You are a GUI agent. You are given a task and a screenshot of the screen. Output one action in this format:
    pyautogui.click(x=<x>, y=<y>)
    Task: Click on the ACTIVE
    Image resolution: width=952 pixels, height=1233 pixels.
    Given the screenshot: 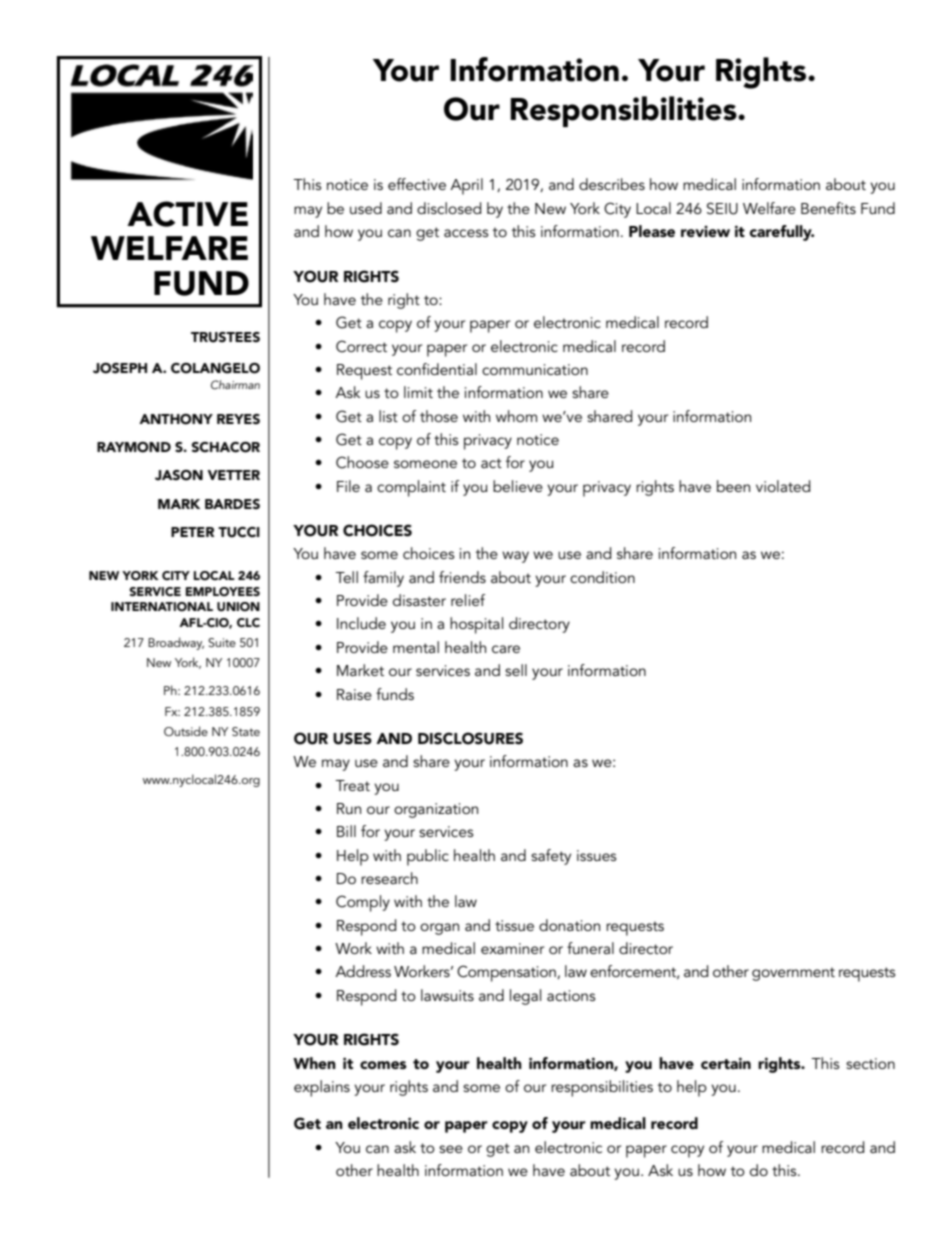 What is the action you would take?
    pyautogui.click(x=187, y=214)
